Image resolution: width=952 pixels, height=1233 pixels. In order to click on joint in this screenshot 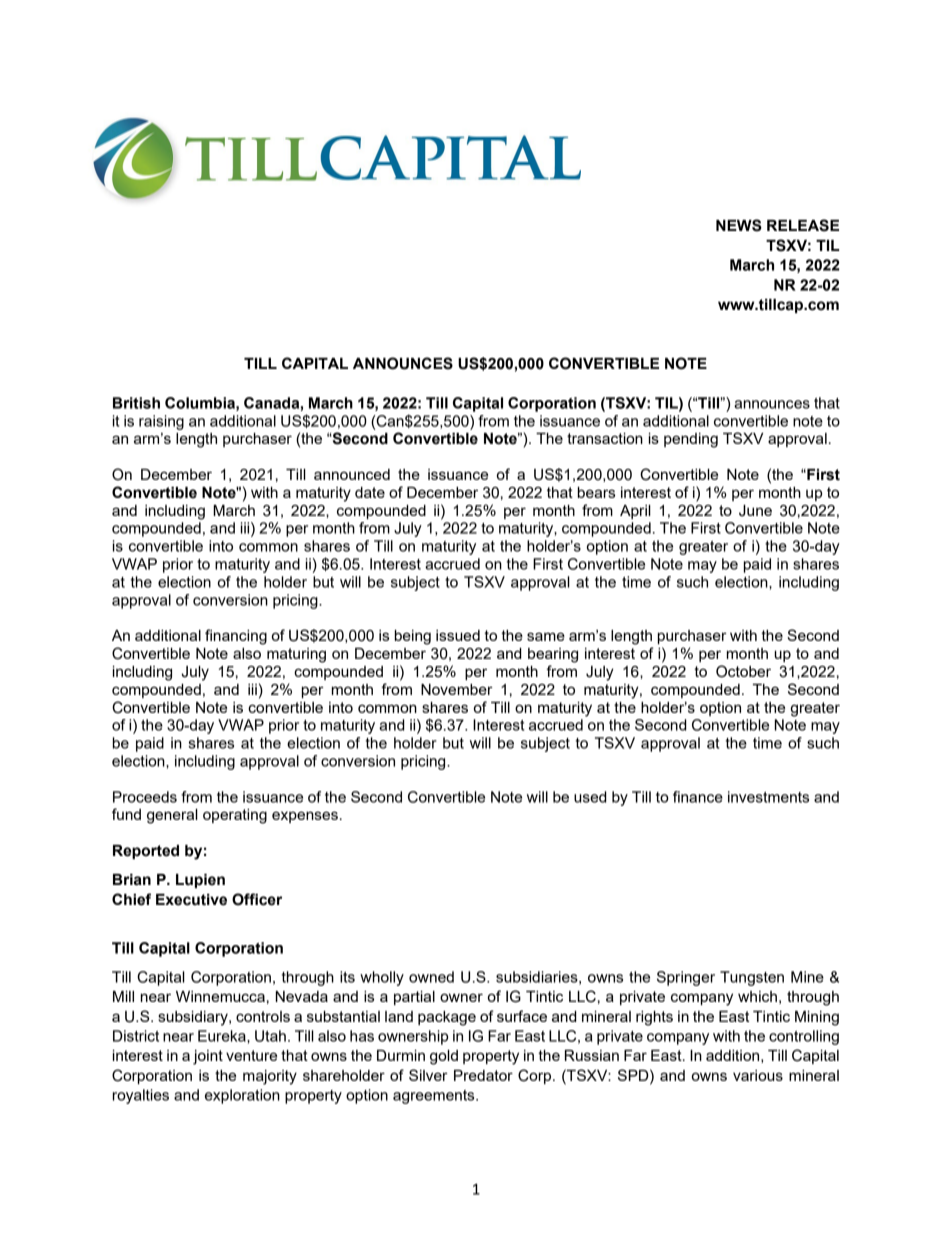, I will do `click(208, 1057)`.
